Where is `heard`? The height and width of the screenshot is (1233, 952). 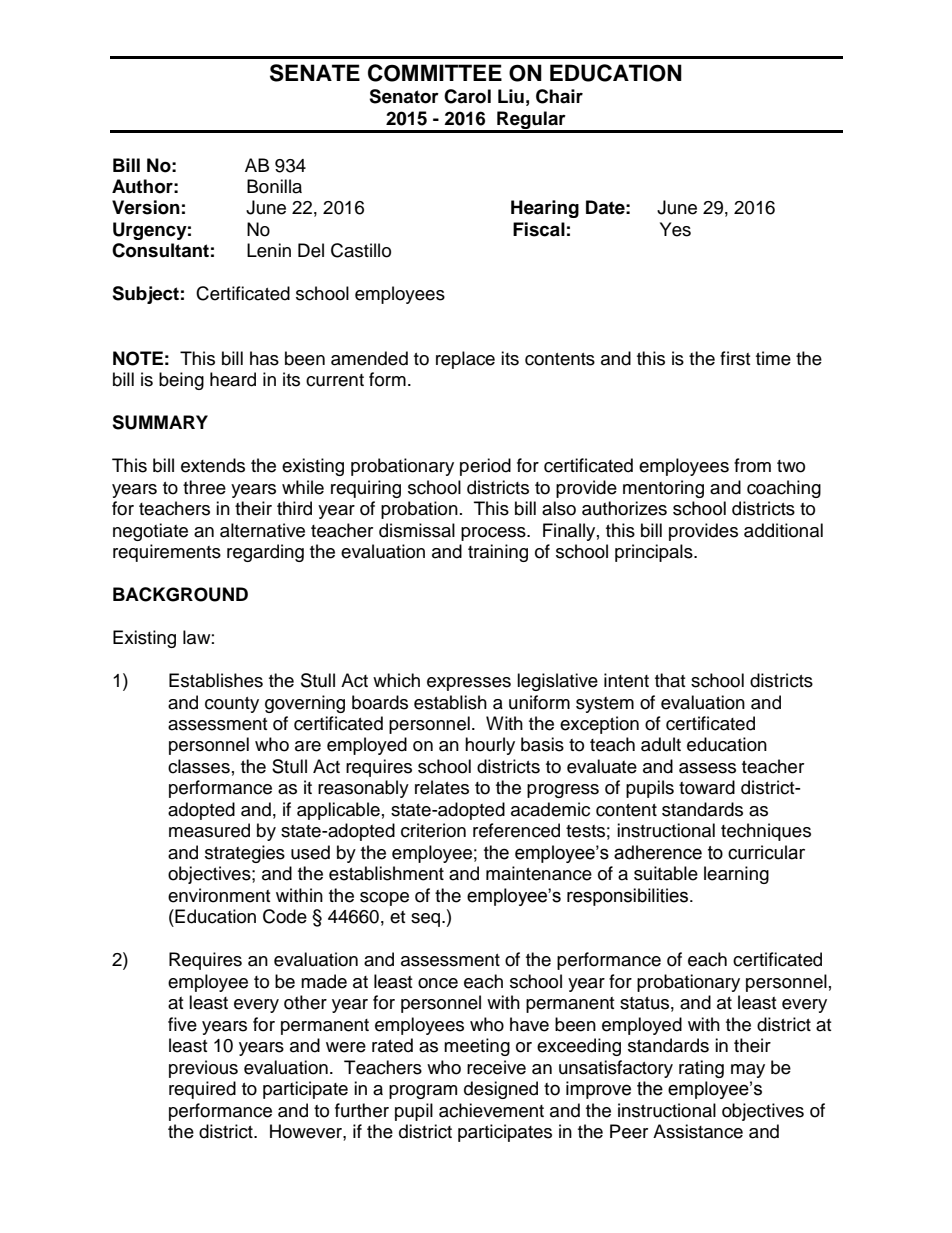 heard is located at coordinates (233, 379).
